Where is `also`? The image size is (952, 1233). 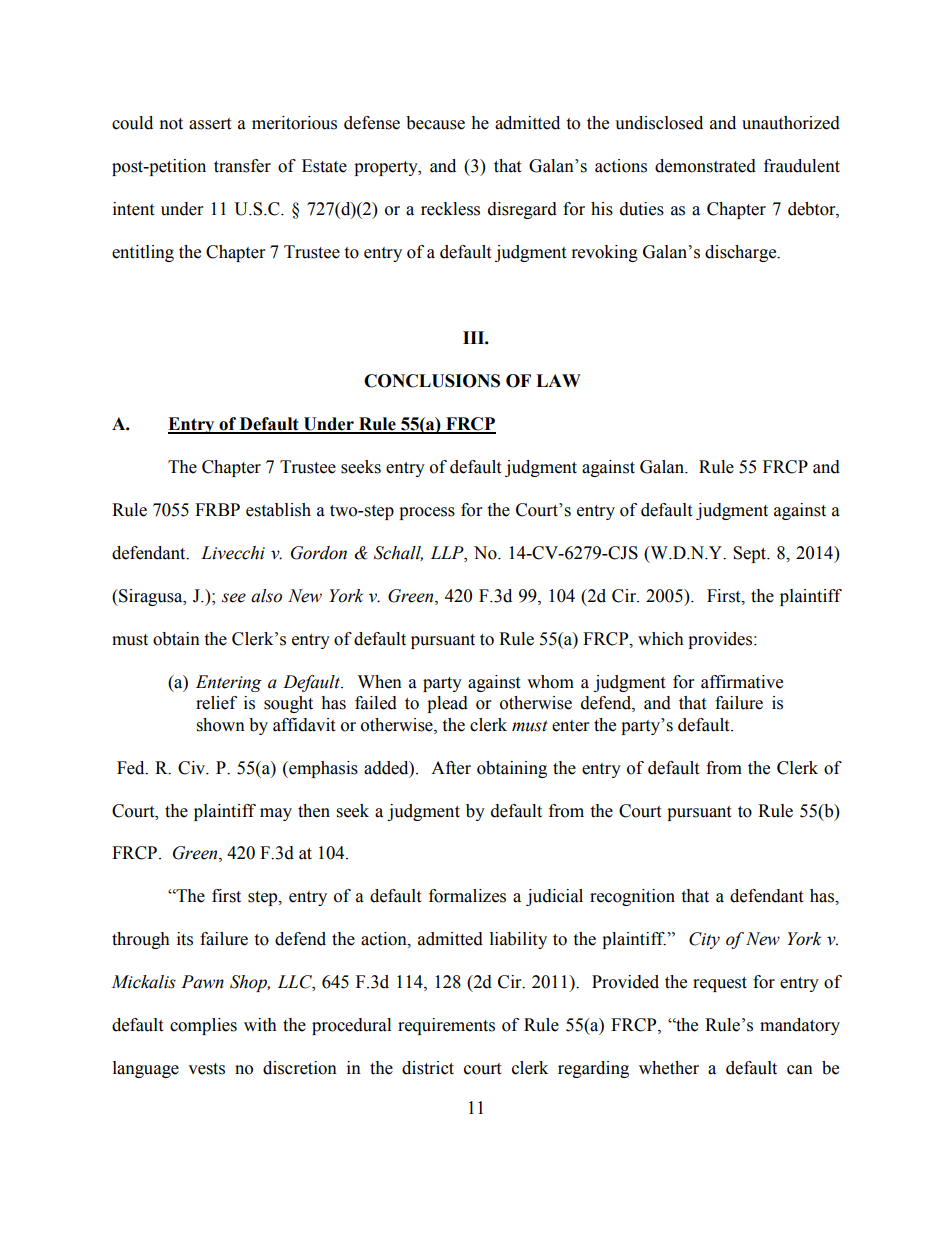 also is located at coordinates (266, 596).
